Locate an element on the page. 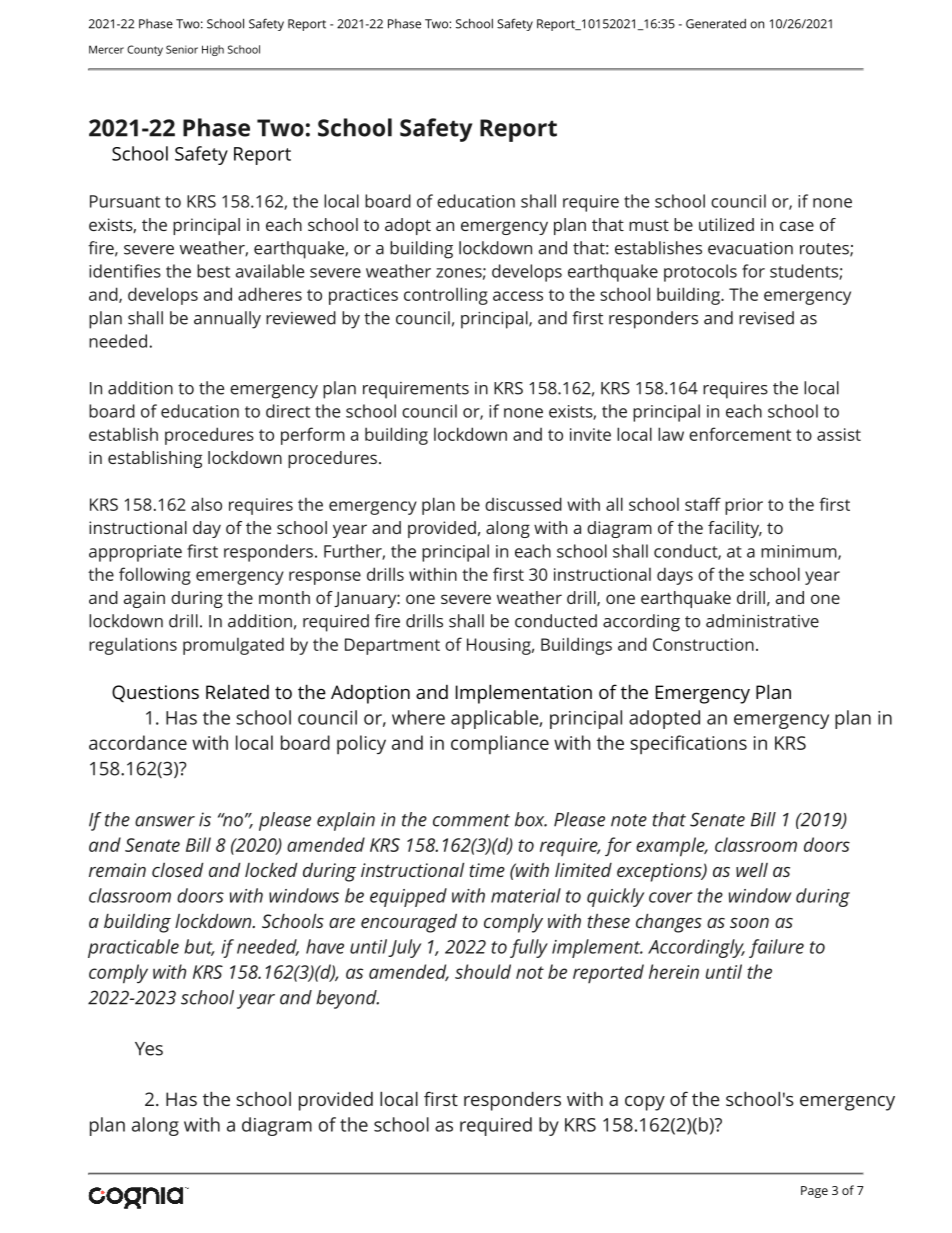 Image resolution: width=952 pixels, height=1233 pixels. Senior is located at coordinates (182, 49).
